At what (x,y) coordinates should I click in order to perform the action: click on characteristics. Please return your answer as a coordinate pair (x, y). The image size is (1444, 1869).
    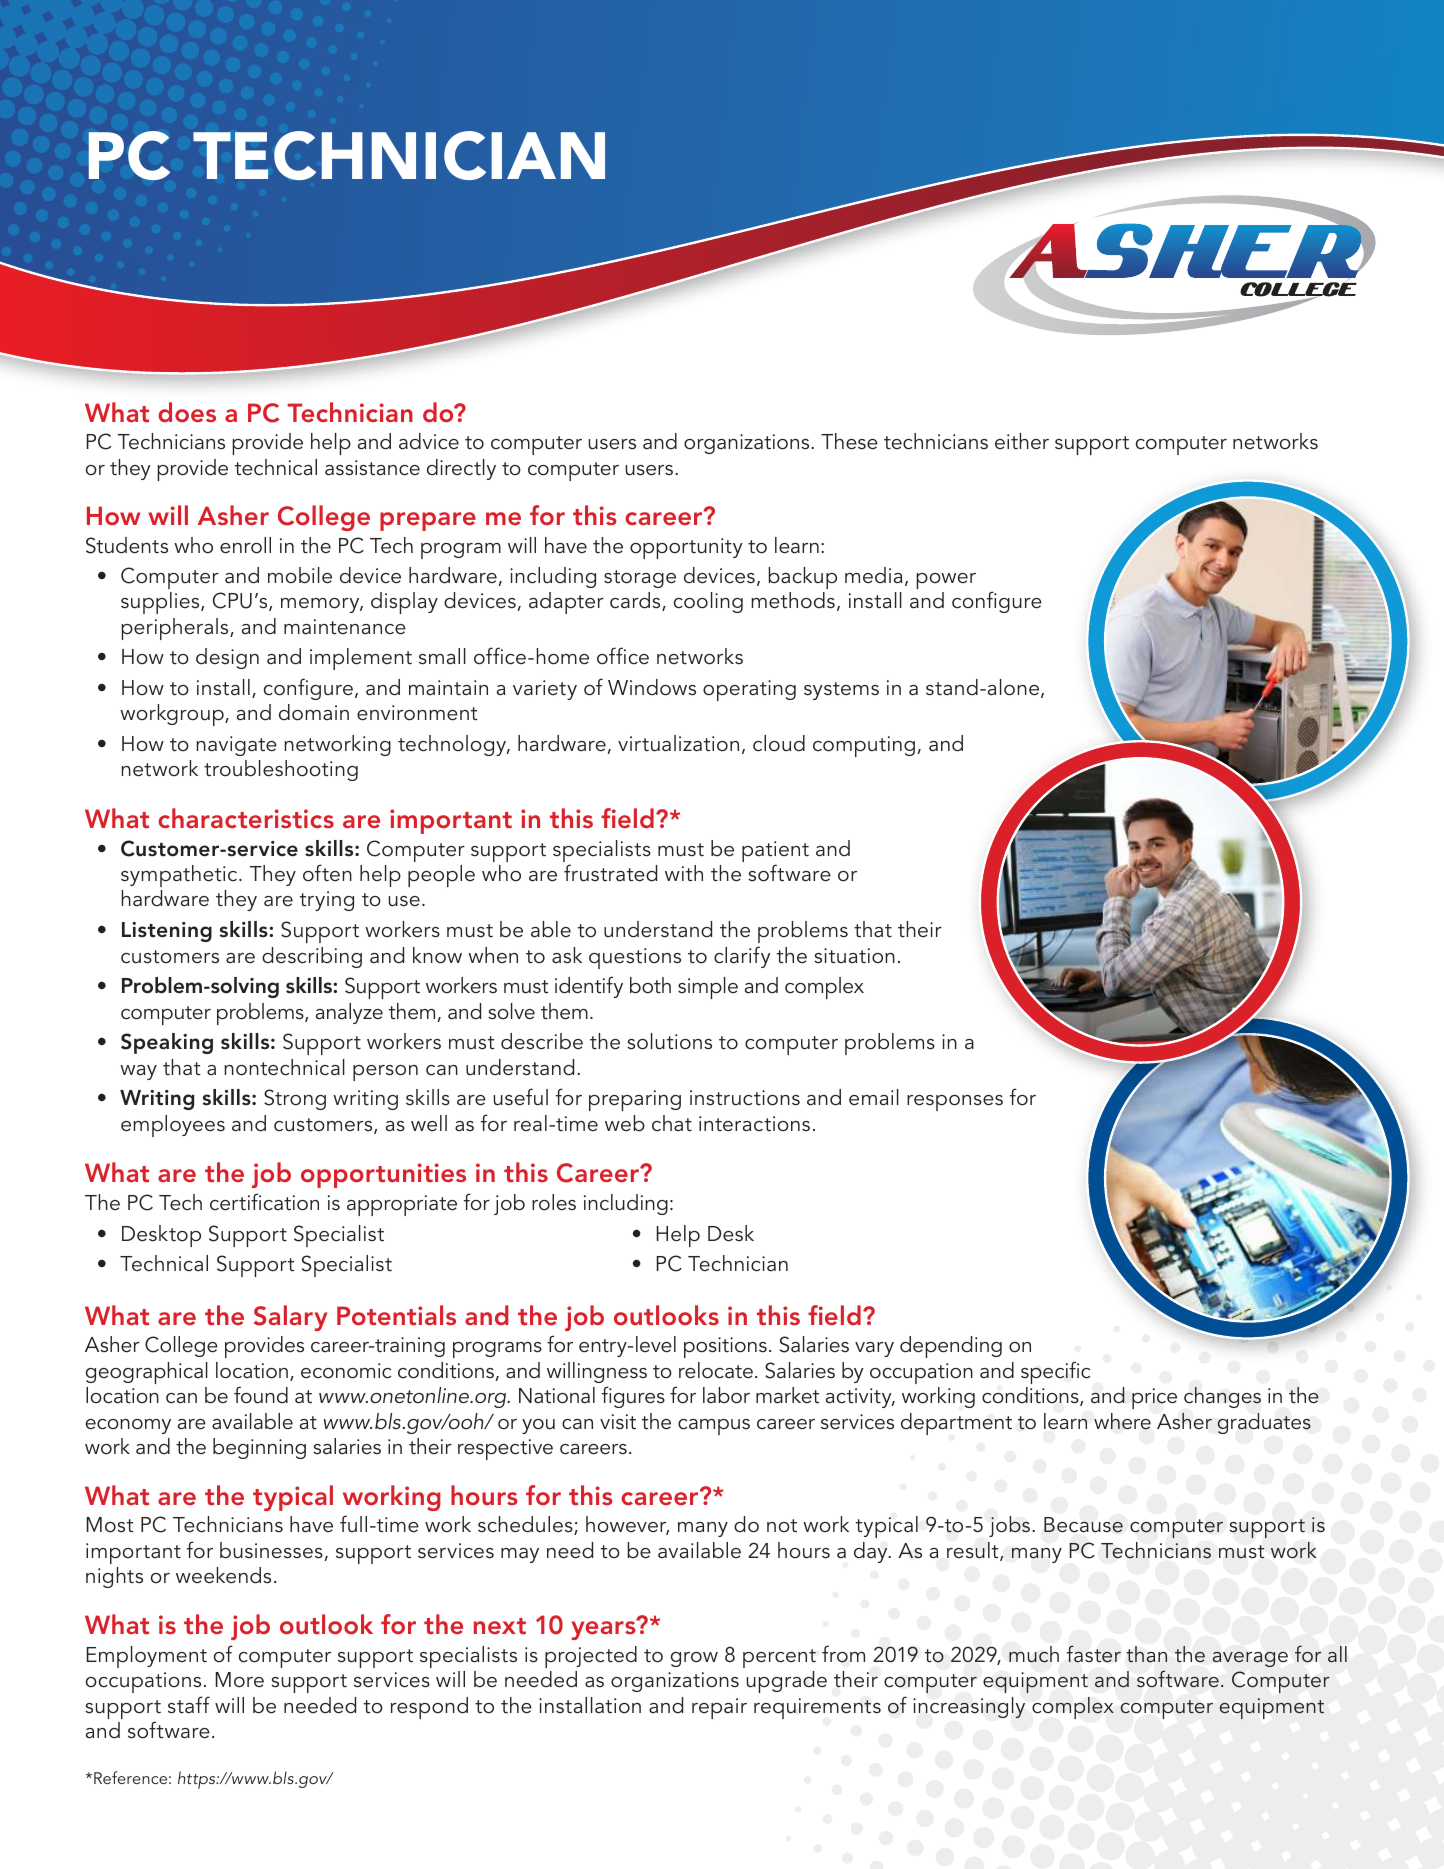
    Looking at the image, I should click on (246, 818).
